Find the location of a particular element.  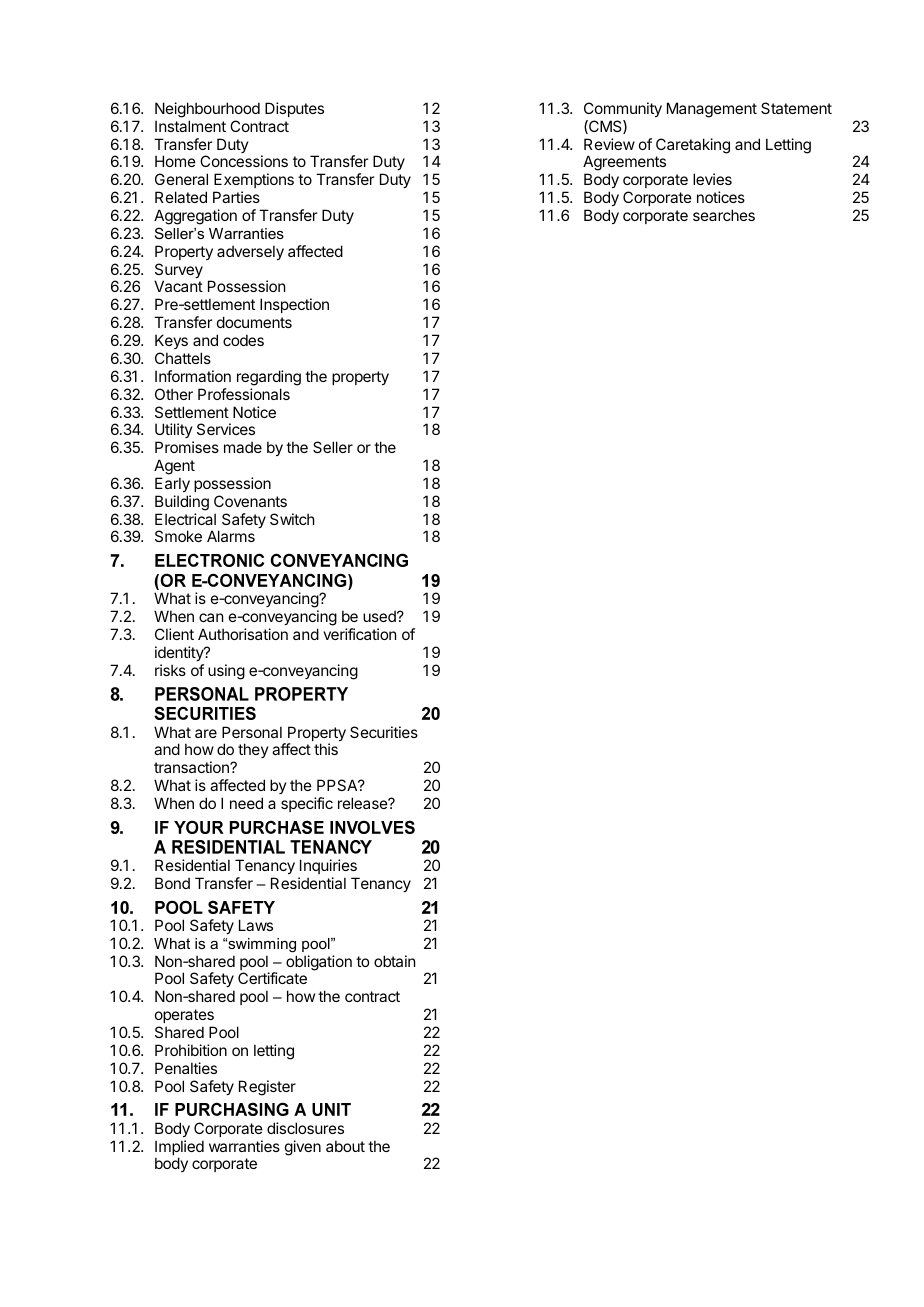

Inspection is located at coordinates (294, 305).
